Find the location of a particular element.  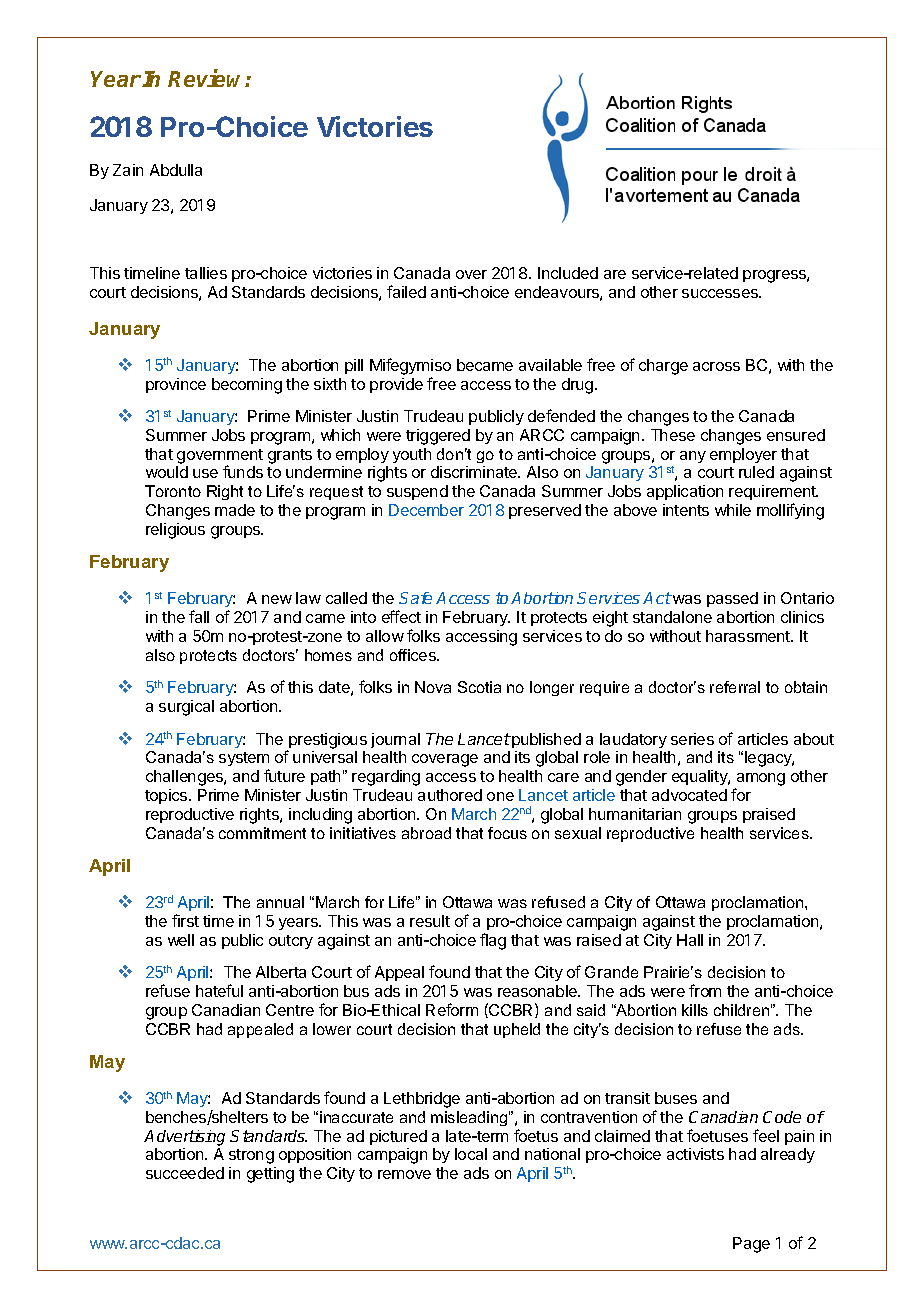

topics is located at coordinates (167, 796).
